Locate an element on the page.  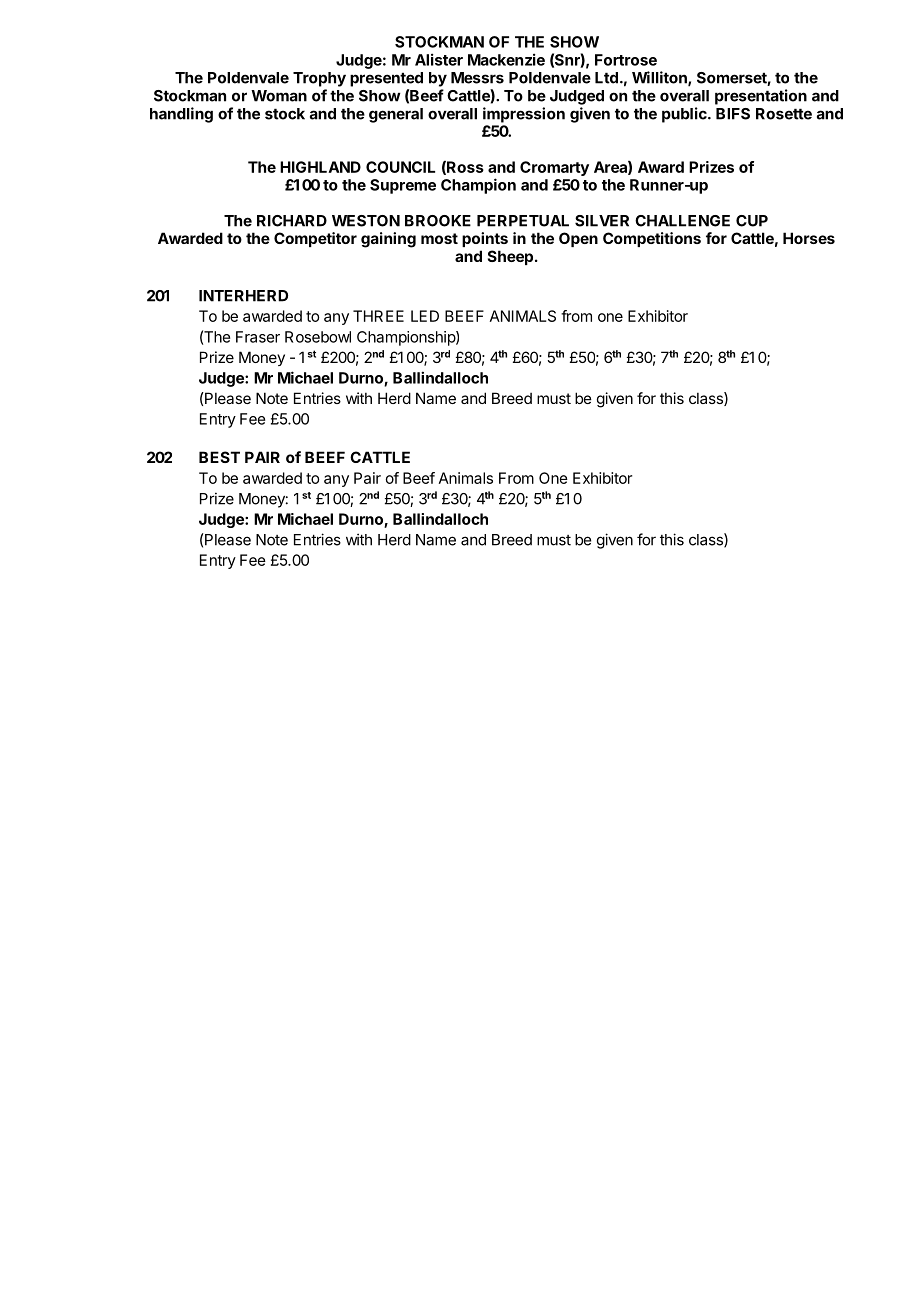
Sheep is located at coordinates (510, 257).
